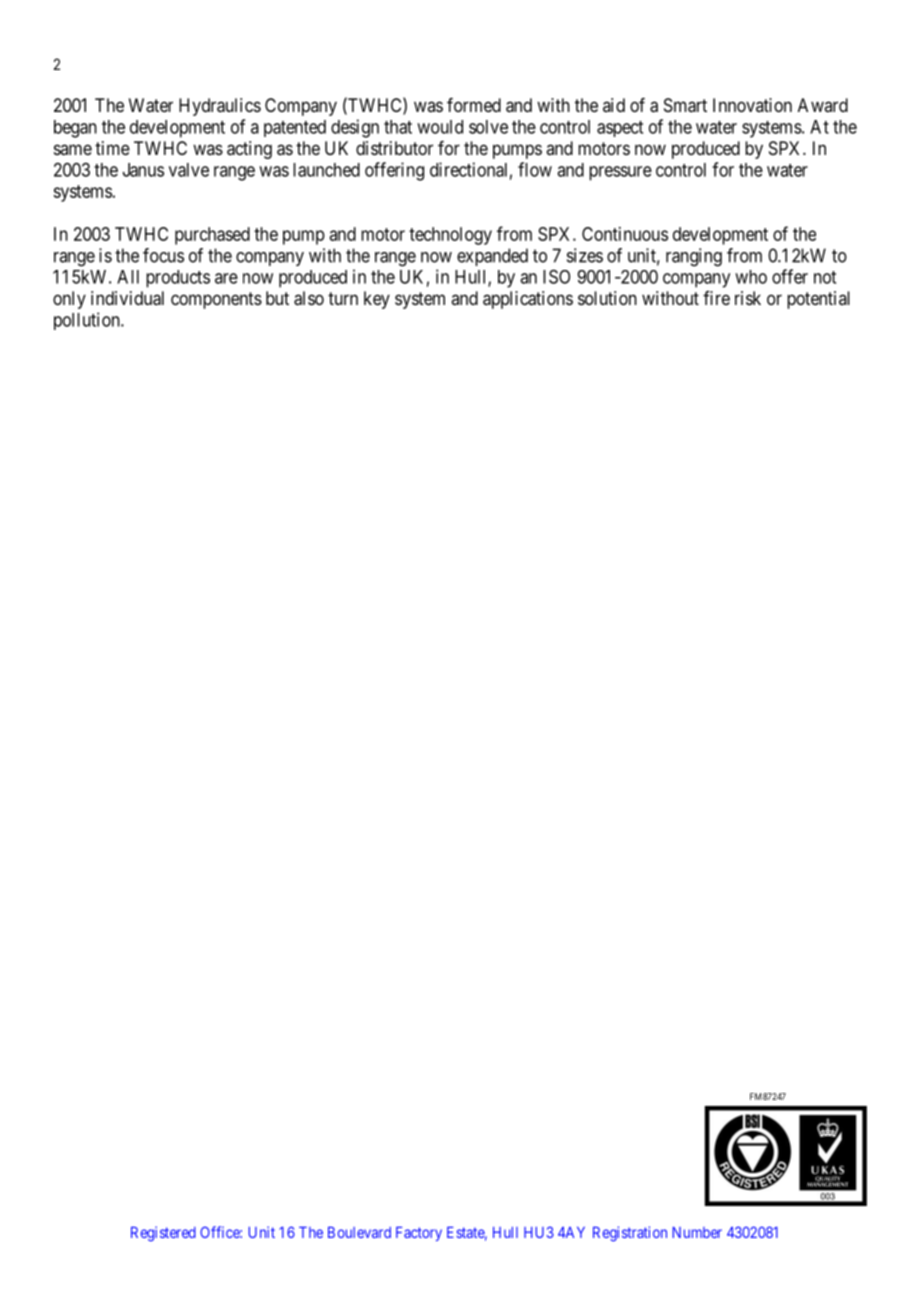 Image resolution: width=924 pixels, height=1308 pixels. What do you see at coordinates (163, 1234) in the screenshot?
I see `Registered` at bounding box center [163, 1234].
